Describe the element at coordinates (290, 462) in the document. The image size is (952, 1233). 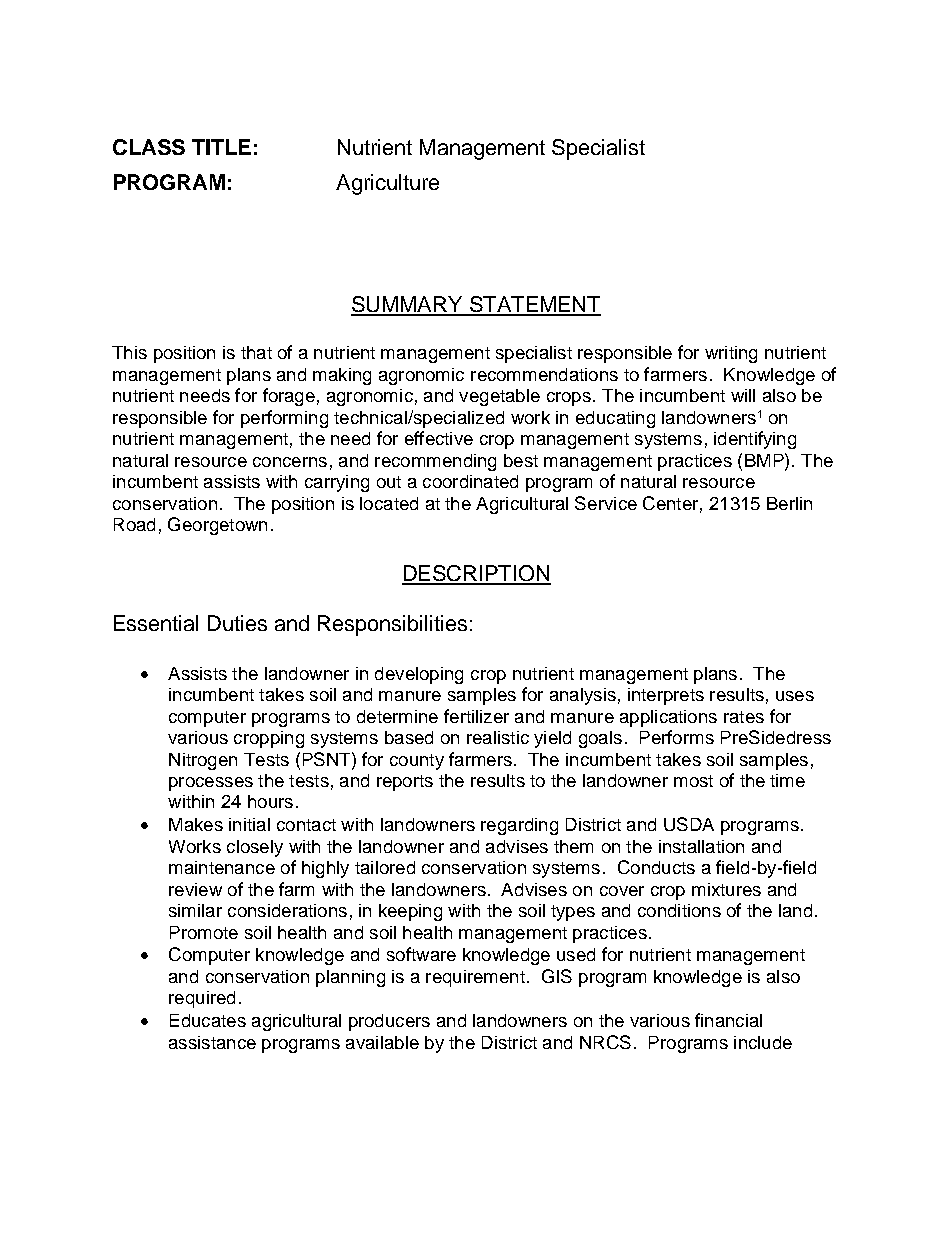
I see `concerns` at that location.
